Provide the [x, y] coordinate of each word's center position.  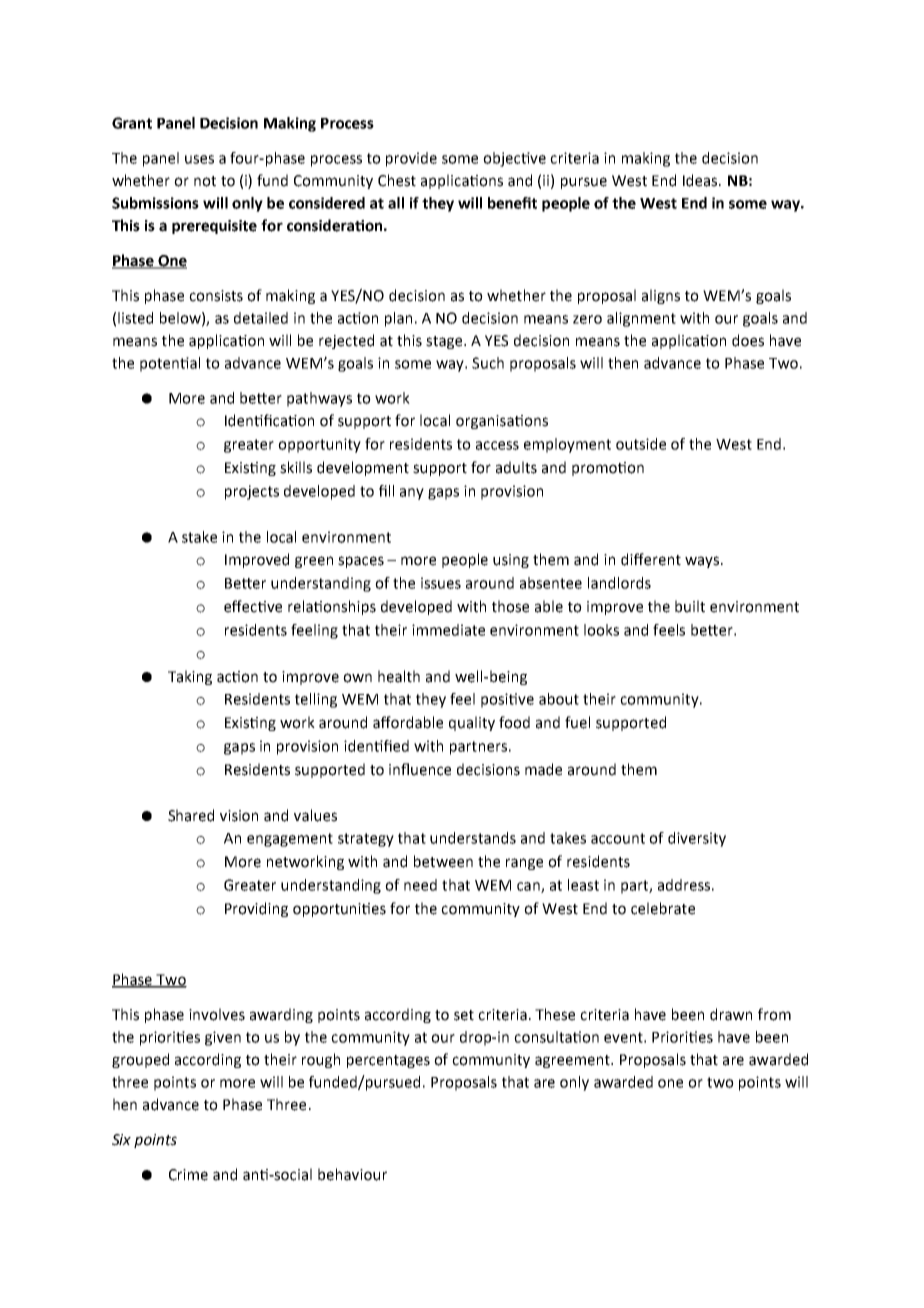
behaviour [352, 1174]
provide [411, 159]
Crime [188, 1175]
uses [199, 159]
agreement [574, 1061]
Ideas [701, 180]
